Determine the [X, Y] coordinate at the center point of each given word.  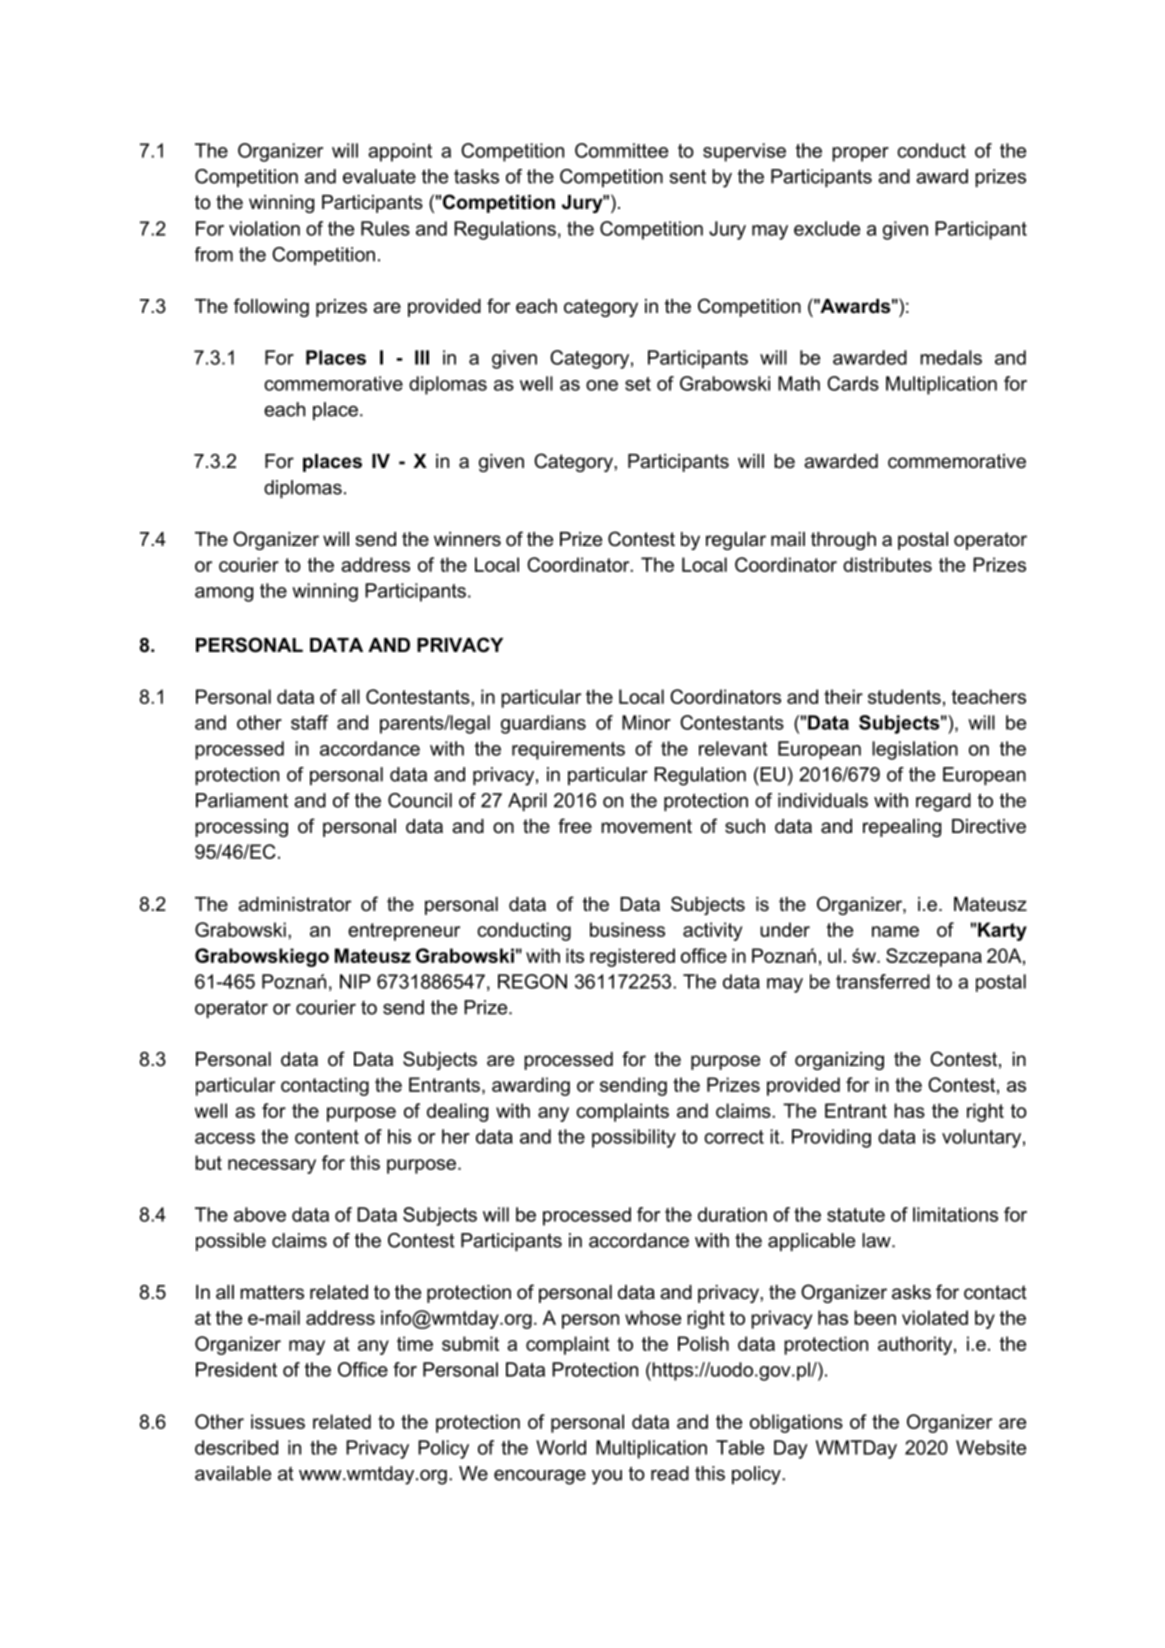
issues [278, 1421]
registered [632, 957]
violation [264, 228]
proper [860, 154]
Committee [621, 150]
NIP [355, 981]
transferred [883, 981]
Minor [646, 722]
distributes [887, 564]
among [224, 594]
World [561, 1447]
